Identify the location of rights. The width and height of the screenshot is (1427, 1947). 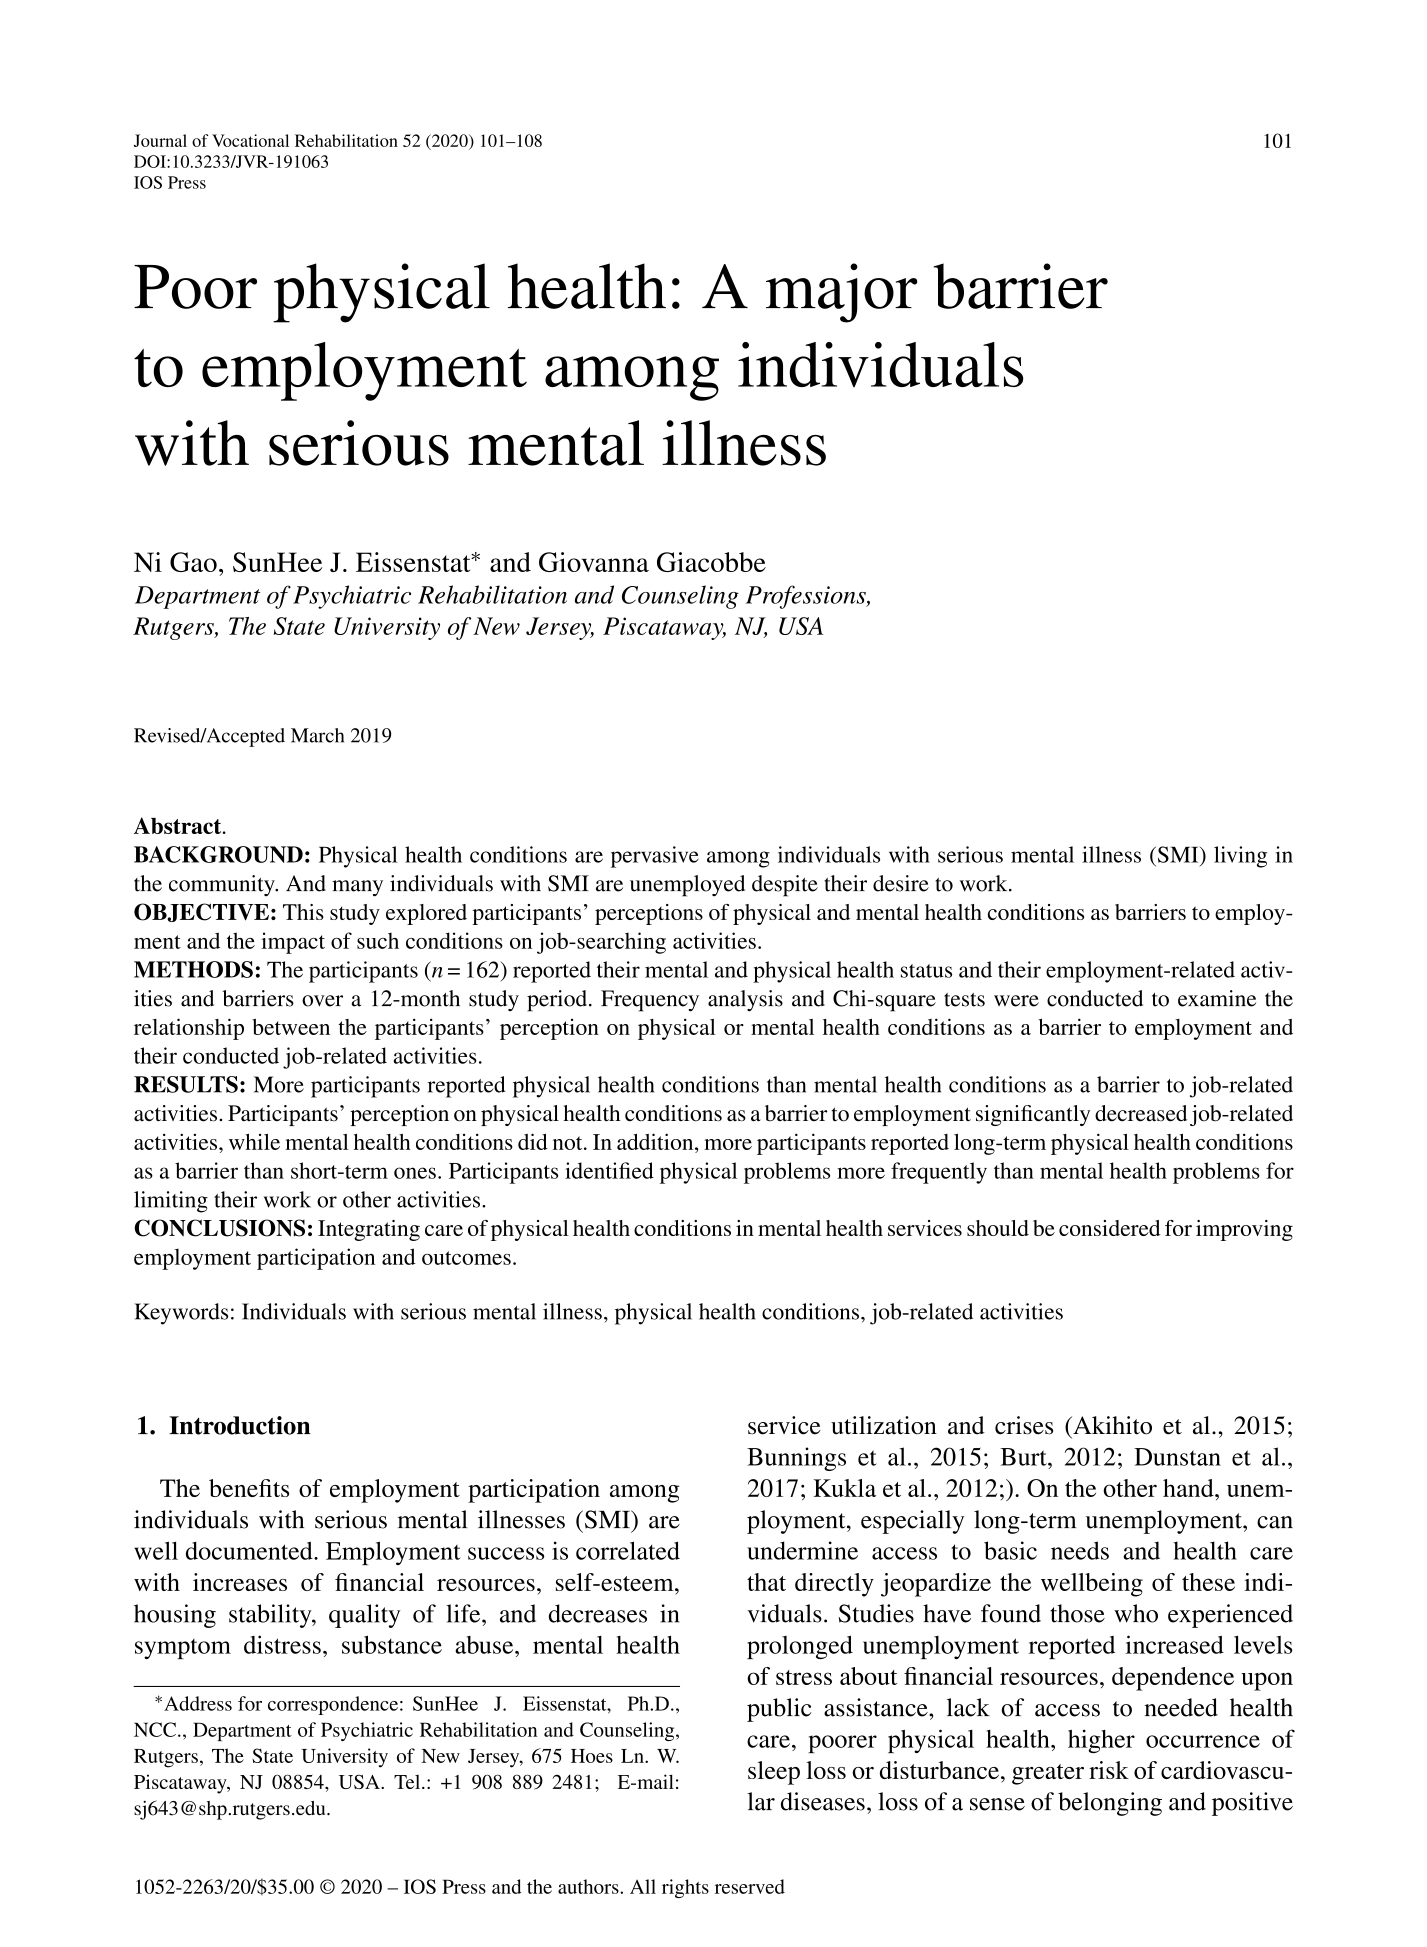
(685, 1888).
